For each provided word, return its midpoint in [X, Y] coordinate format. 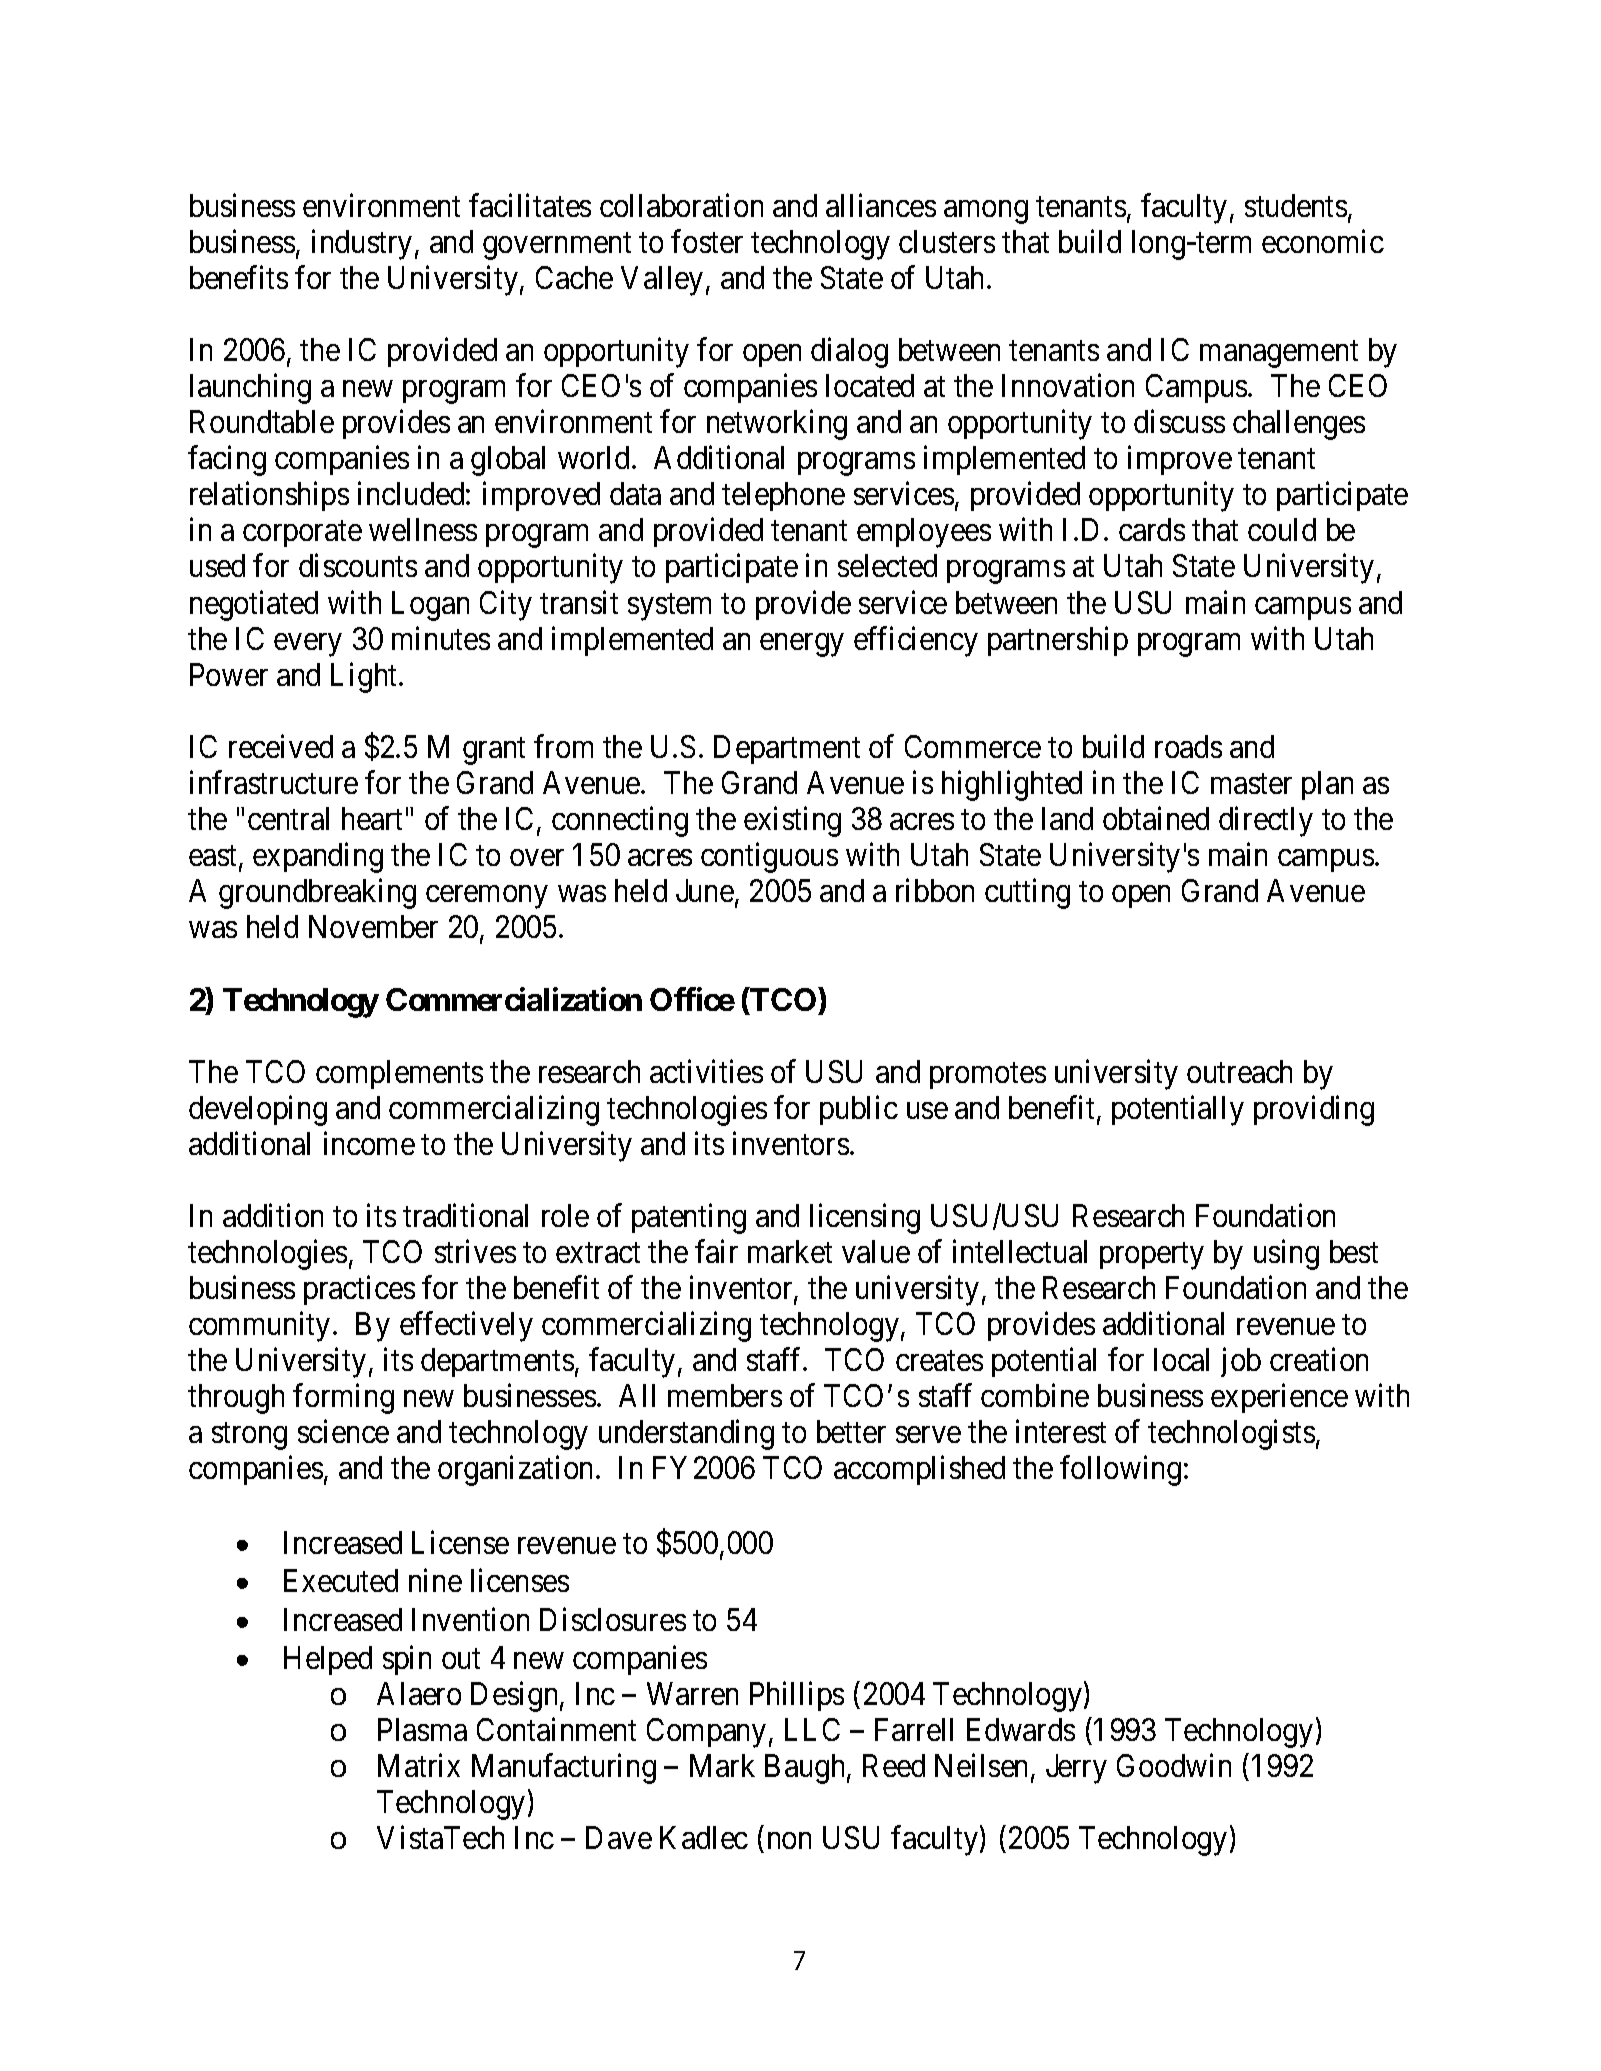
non [789, 1841]
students [1296, 205]
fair [716, 1251]
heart [372, 818]
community [259, 1327]
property [1152, 1256]
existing [792, 822]
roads [1188, 746]
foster [707, 241]
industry [362, 244]
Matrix [419, 1765]
